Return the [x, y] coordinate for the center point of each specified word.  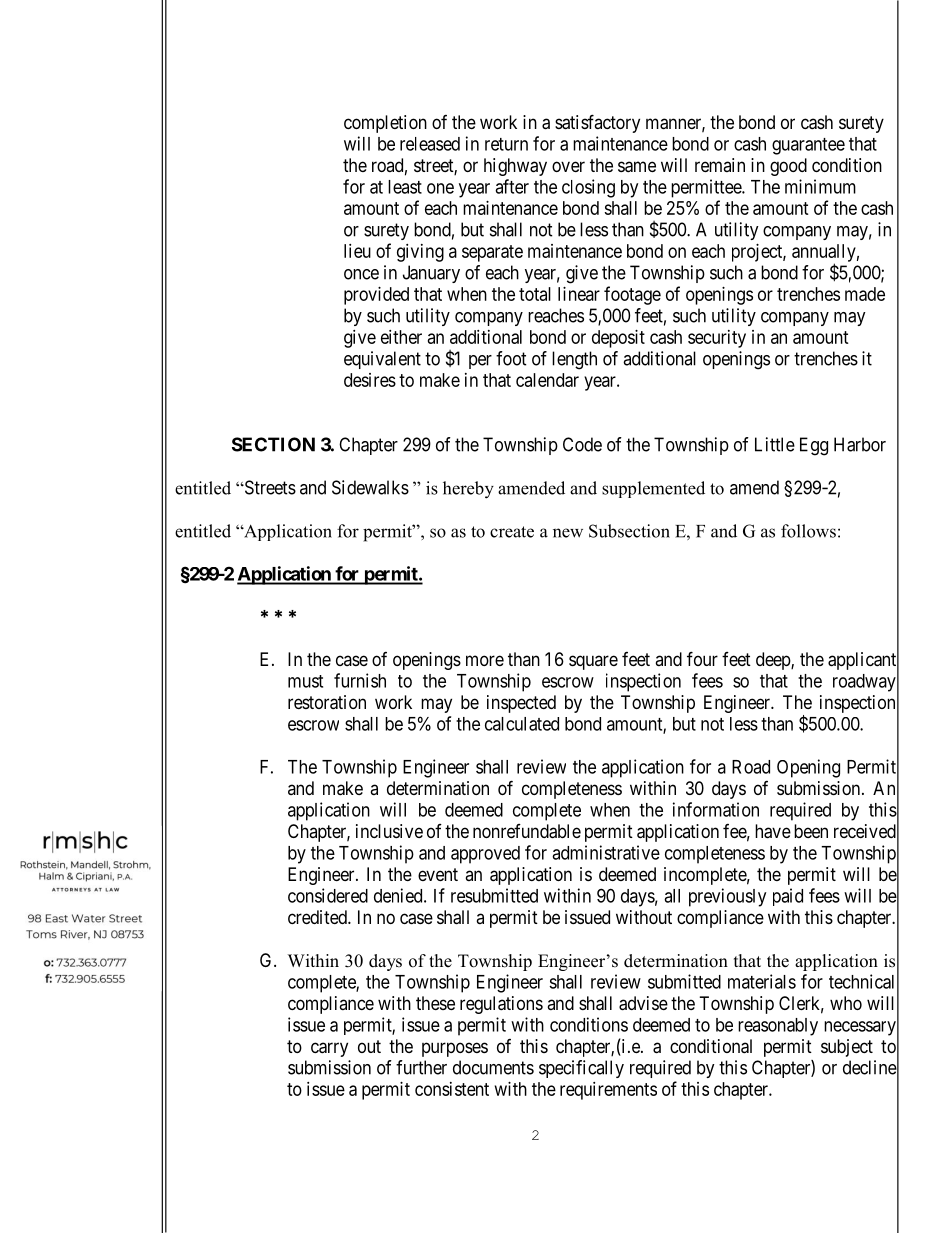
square [593, 662]
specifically [581, 1069]
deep [774, 661]
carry [329, 1049]
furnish [360, 680]
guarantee [808, 146]
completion [385, 124]
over [568, 166]
